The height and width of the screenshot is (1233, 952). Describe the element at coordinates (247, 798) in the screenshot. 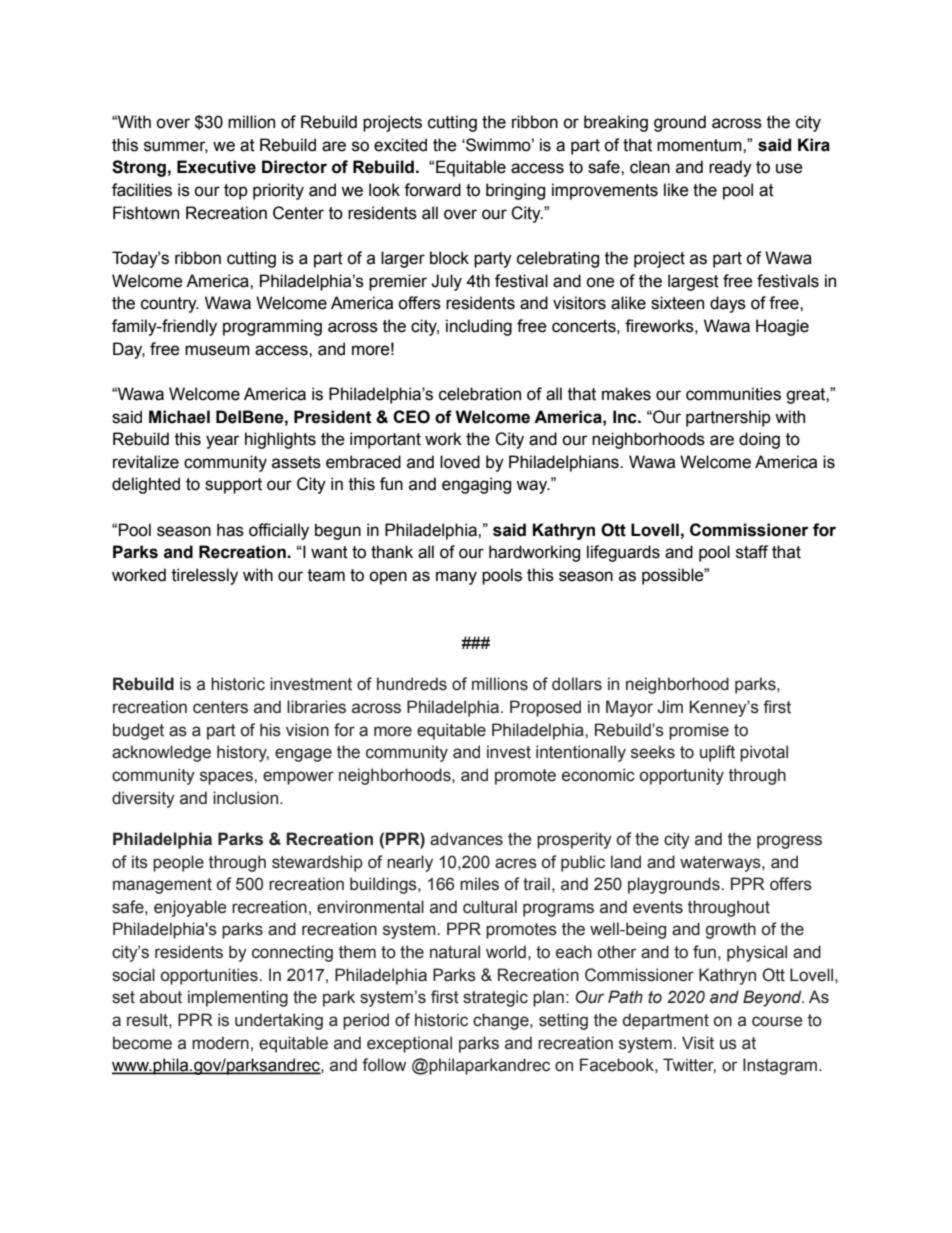

I see `inclusion` at that location.
